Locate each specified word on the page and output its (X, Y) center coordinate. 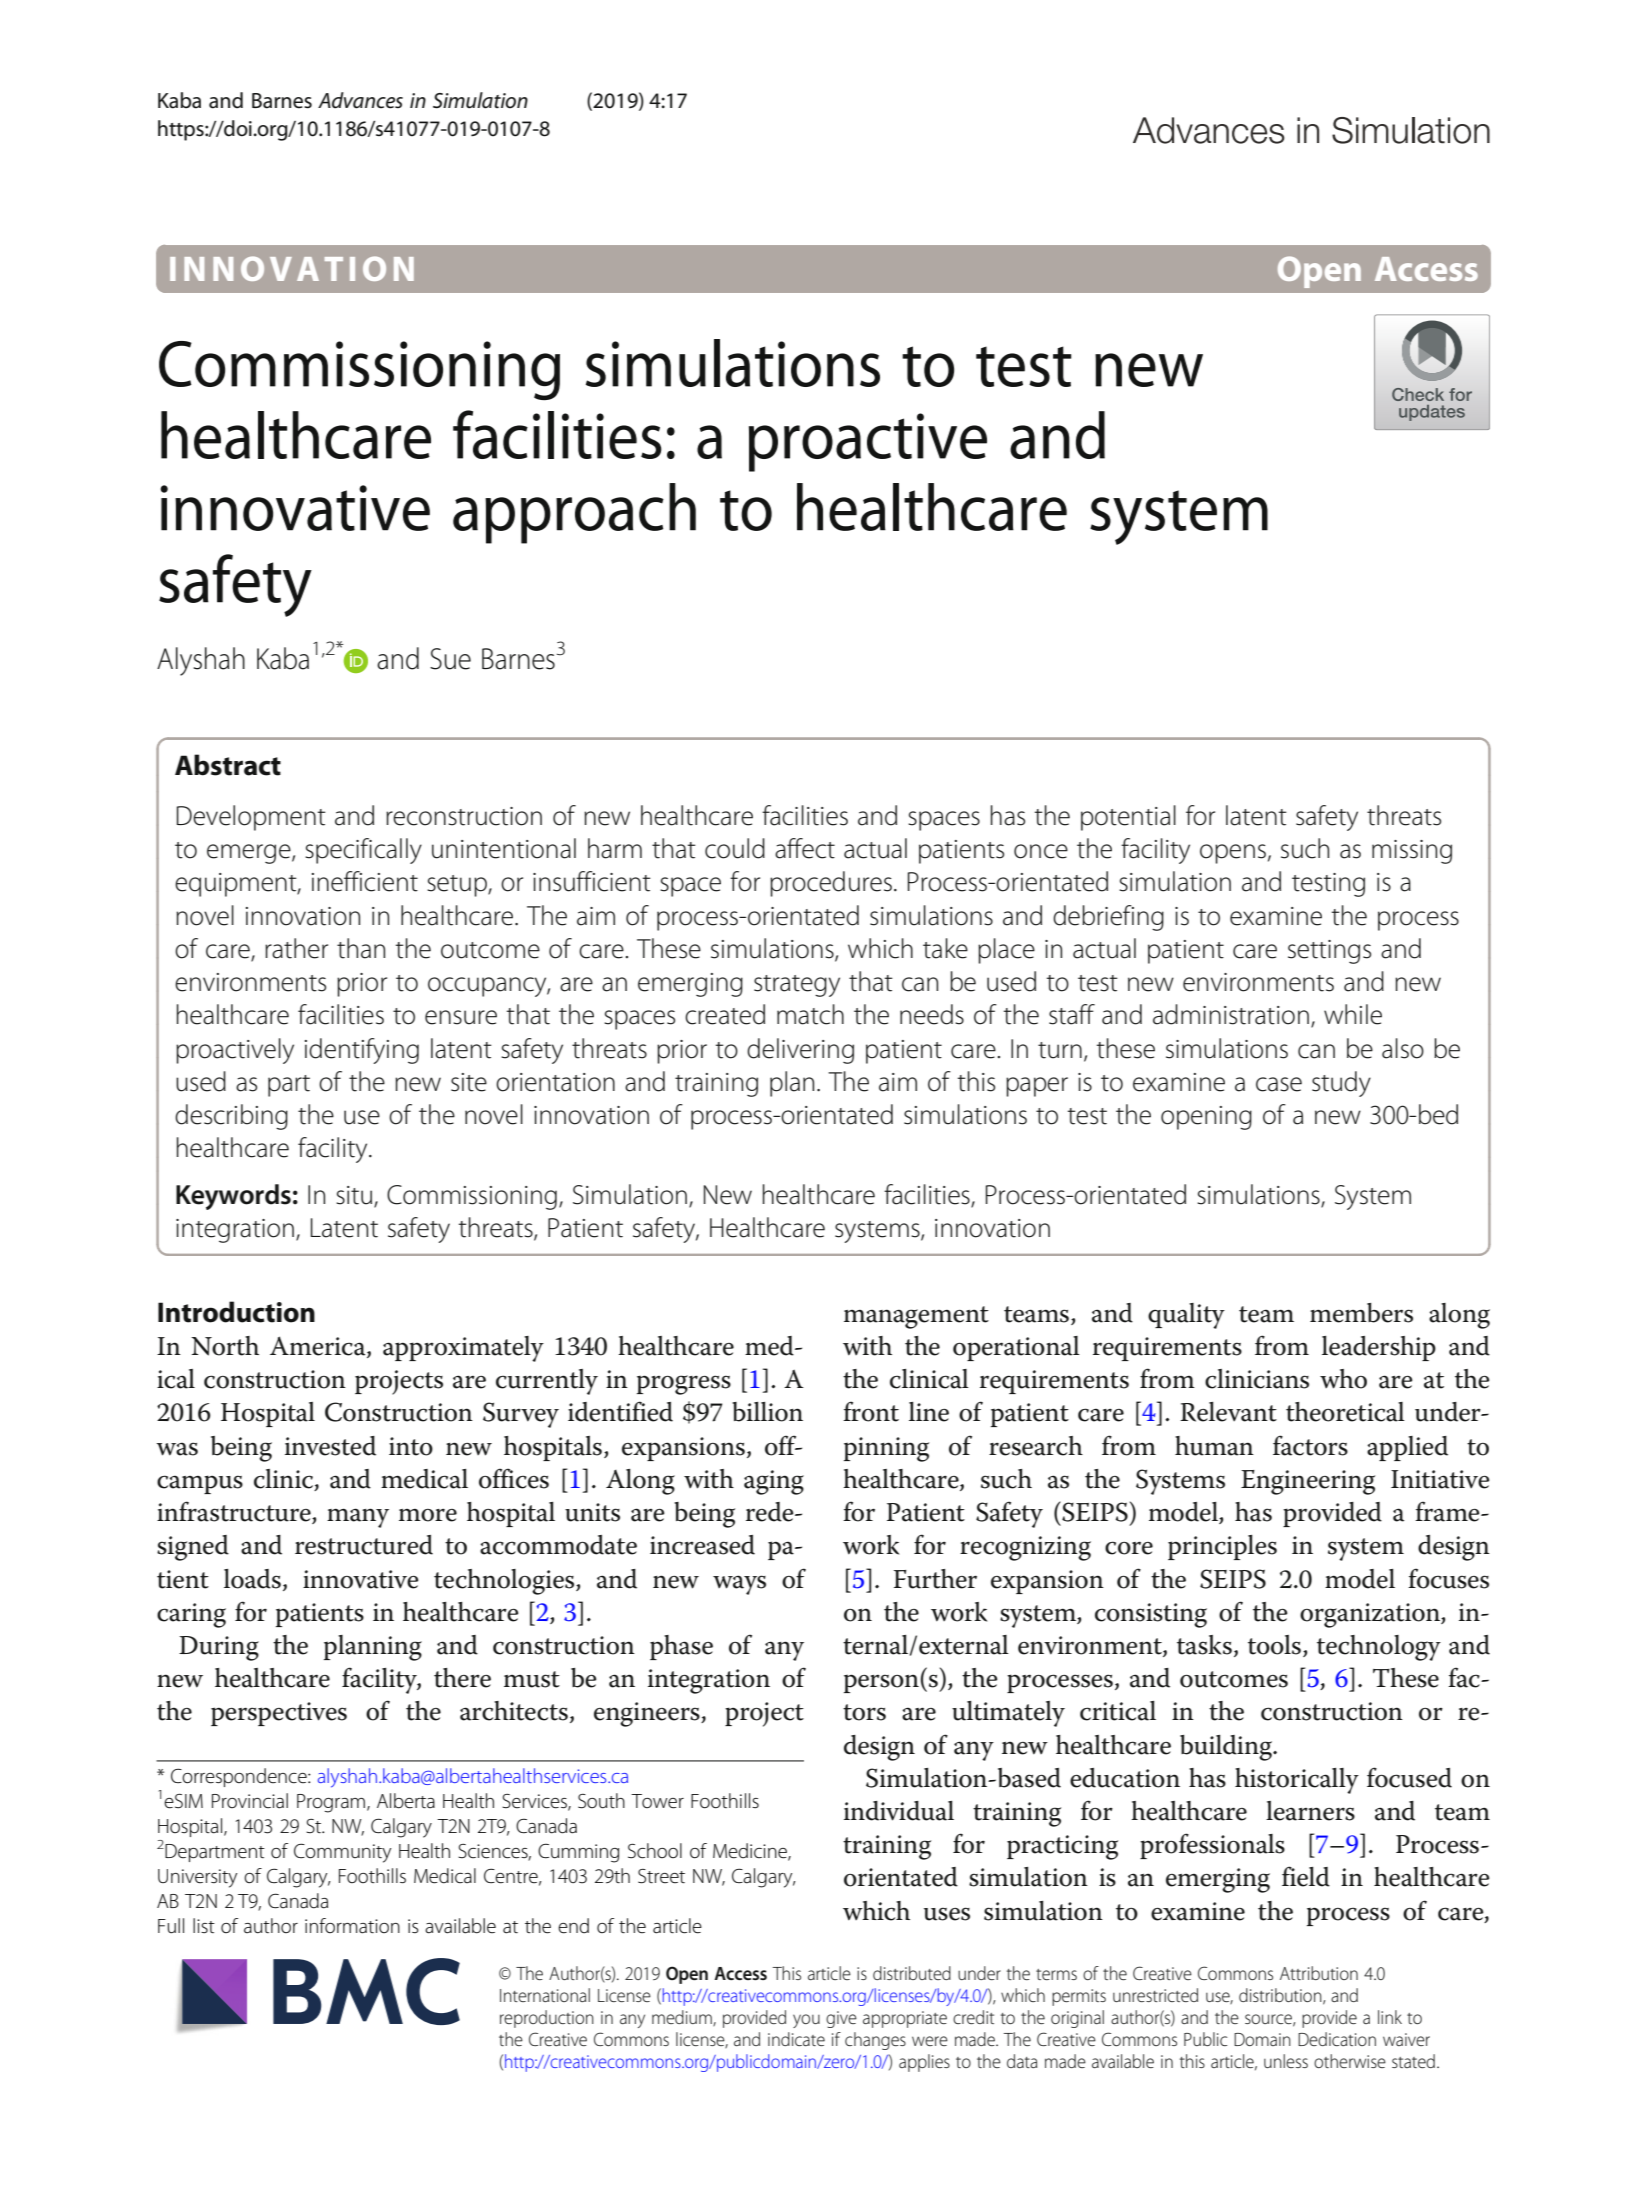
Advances (360, 100)
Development (251, 818)
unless (1286, 2061)
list (204, 1925)
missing (1412, 852)
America (319, 1347)
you (806, 2021)
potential (1128, 818)
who (1343, 1379)
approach (574, 513)
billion (767, 1412)
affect (805, 848)
